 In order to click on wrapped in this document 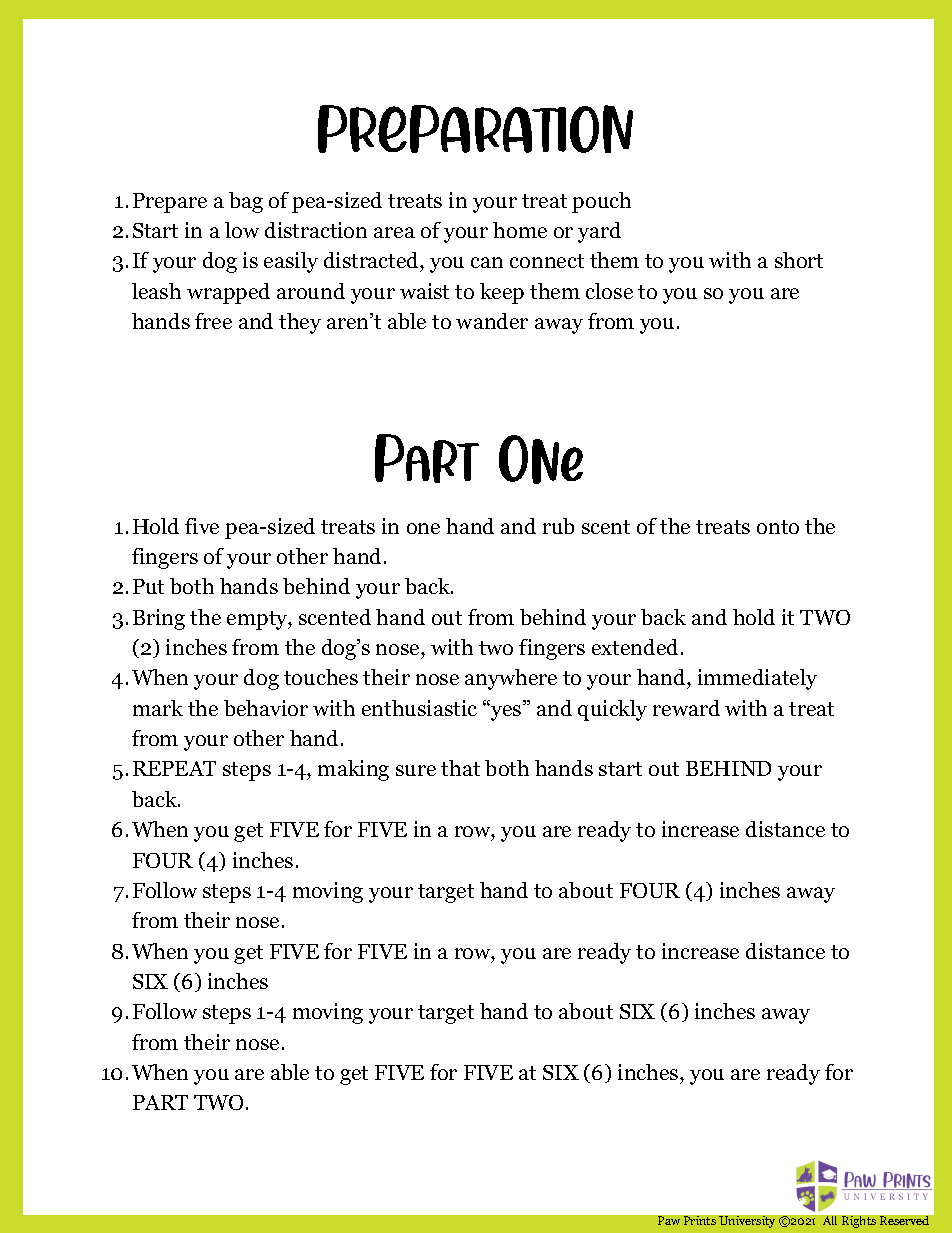, I will do `click(228, 293)`.
